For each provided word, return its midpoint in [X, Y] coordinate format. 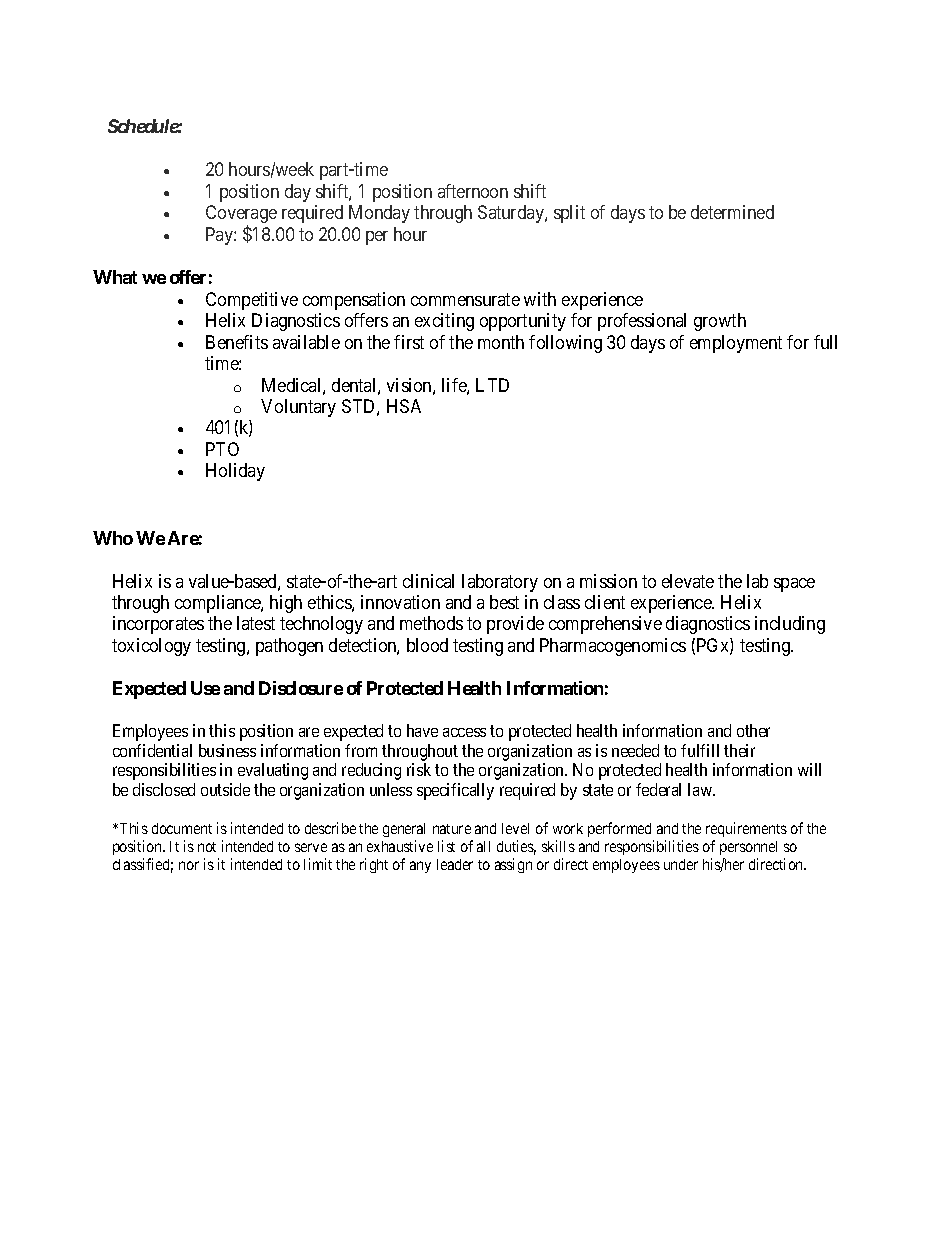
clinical [428, 581]
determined [732, 212]
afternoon [473, 191]
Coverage [241, 215]
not [207, 847]
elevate [688, 581]
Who [113, 538]
